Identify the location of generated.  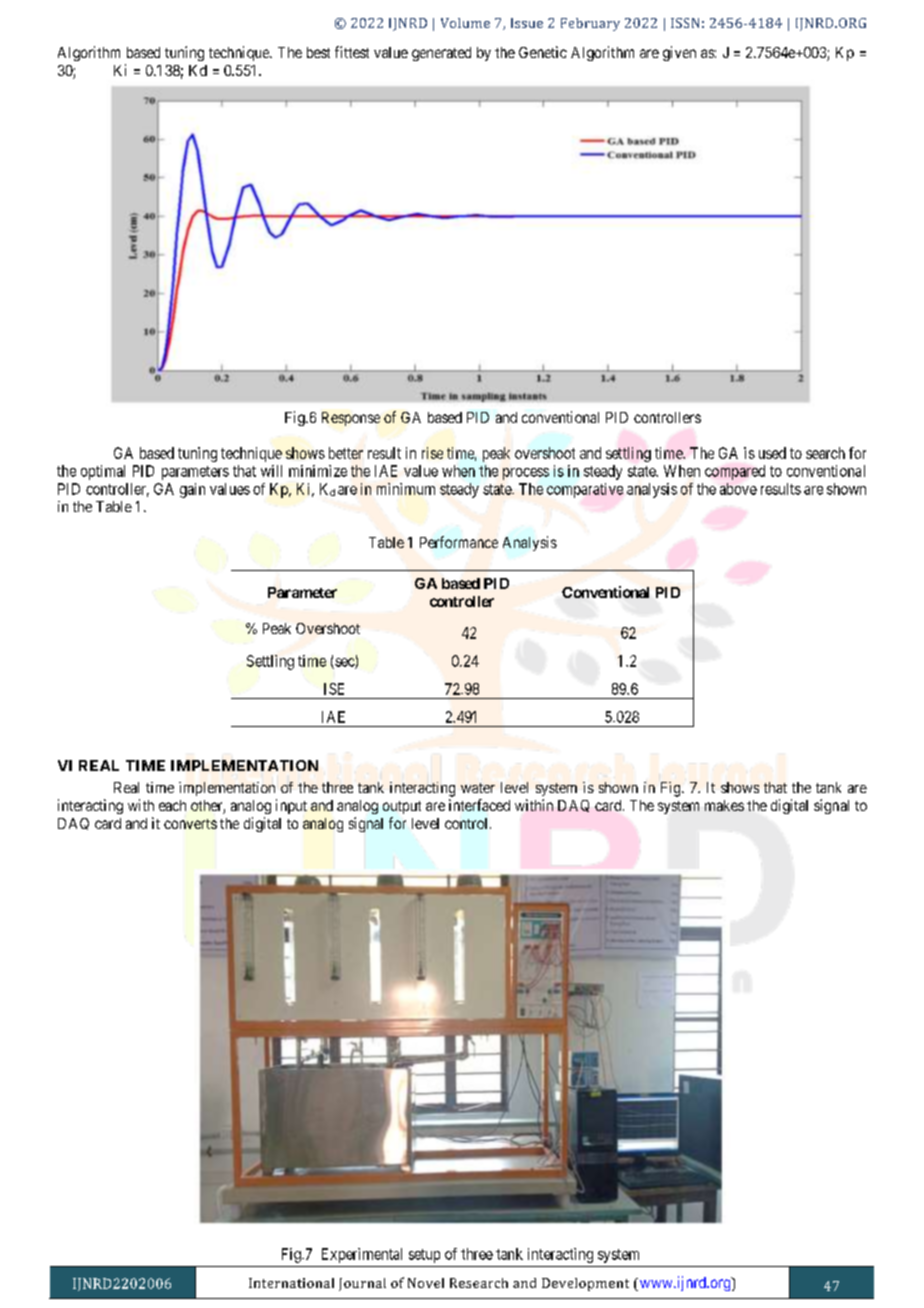
(441, 54).
